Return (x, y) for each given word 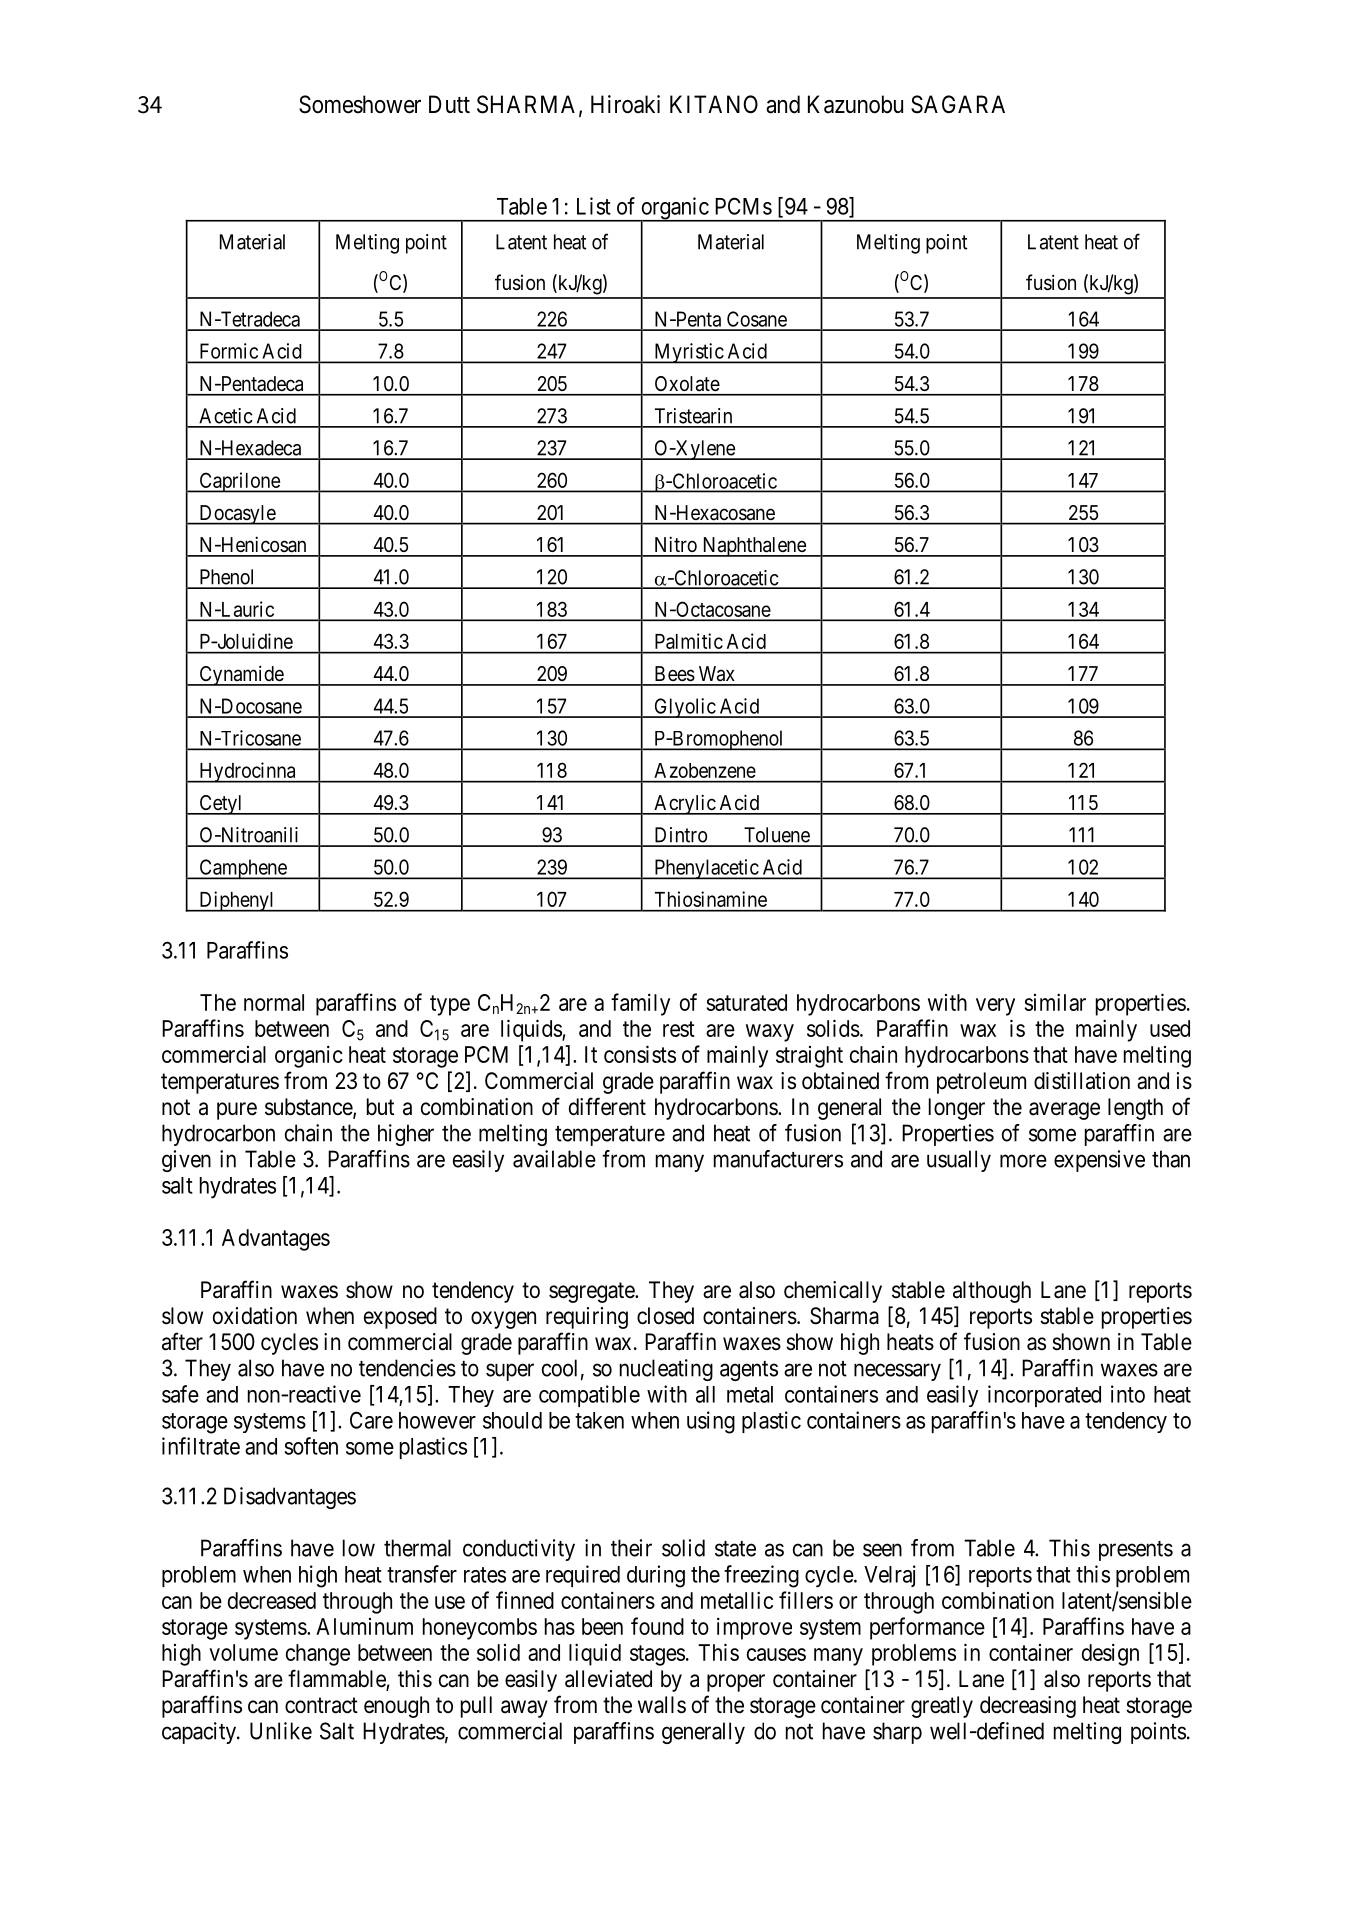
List (594, 206)
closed (665, 1316)
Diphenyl (237, 901)
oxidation (255, 1316)
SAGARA (958, 104)
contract (321, 1705)
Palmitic (689, 641)
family (640, 1004)
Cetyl (221, 805)
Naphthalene (754, 547)
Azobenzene (705, 770)
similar (1055, 1002)
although (992, 1292)
